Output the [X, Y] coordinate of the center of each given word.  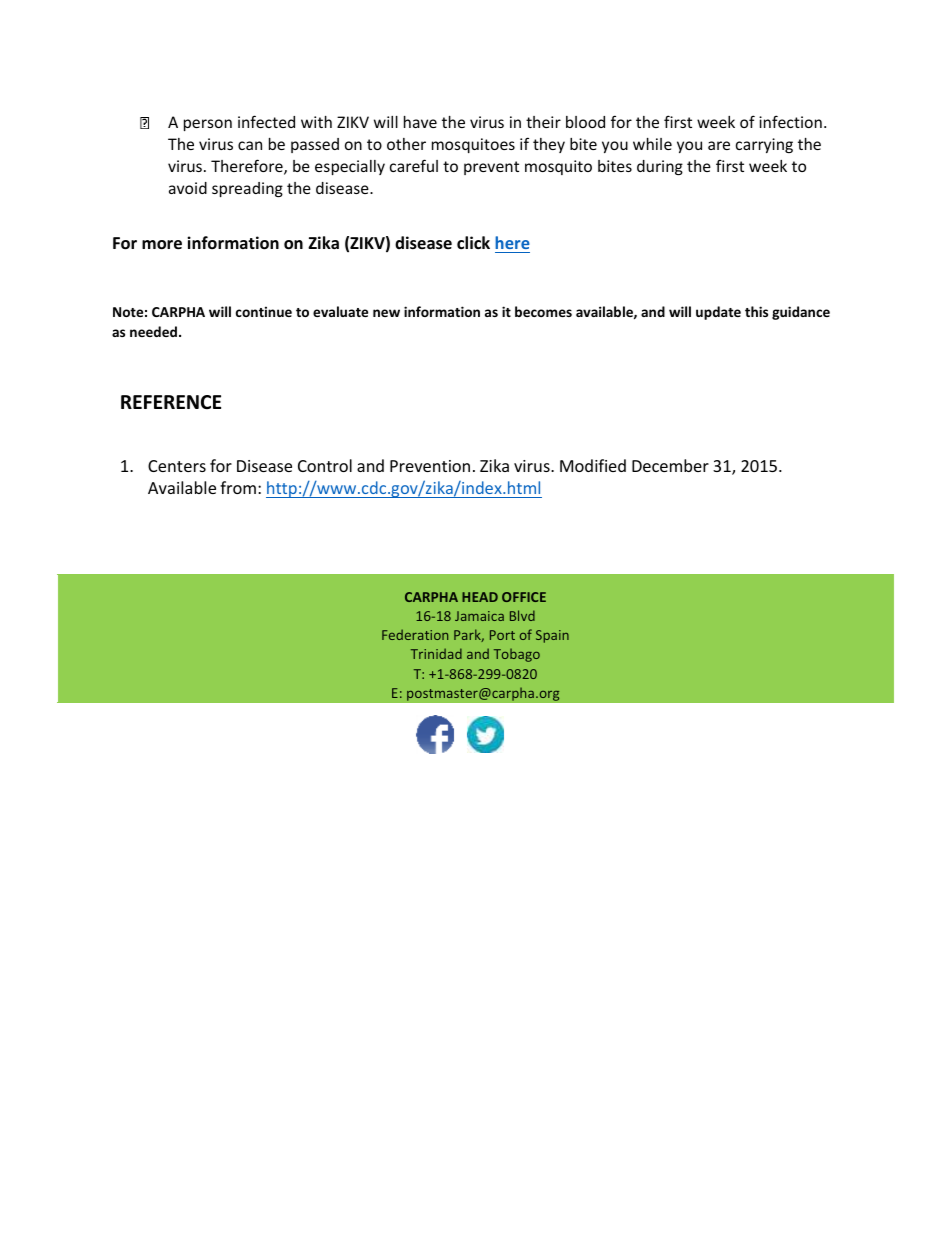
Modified [593, 465]
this [756, 311]
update [718, 313]
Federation [415, 634]
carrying [764, 145]
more [162, 245]
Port [502, 635]
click [473, 242]
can [250, 145]
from [238, 487]
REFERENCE [171, 402]
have [420, 122]
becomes [543, 311]
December [670, 465]
